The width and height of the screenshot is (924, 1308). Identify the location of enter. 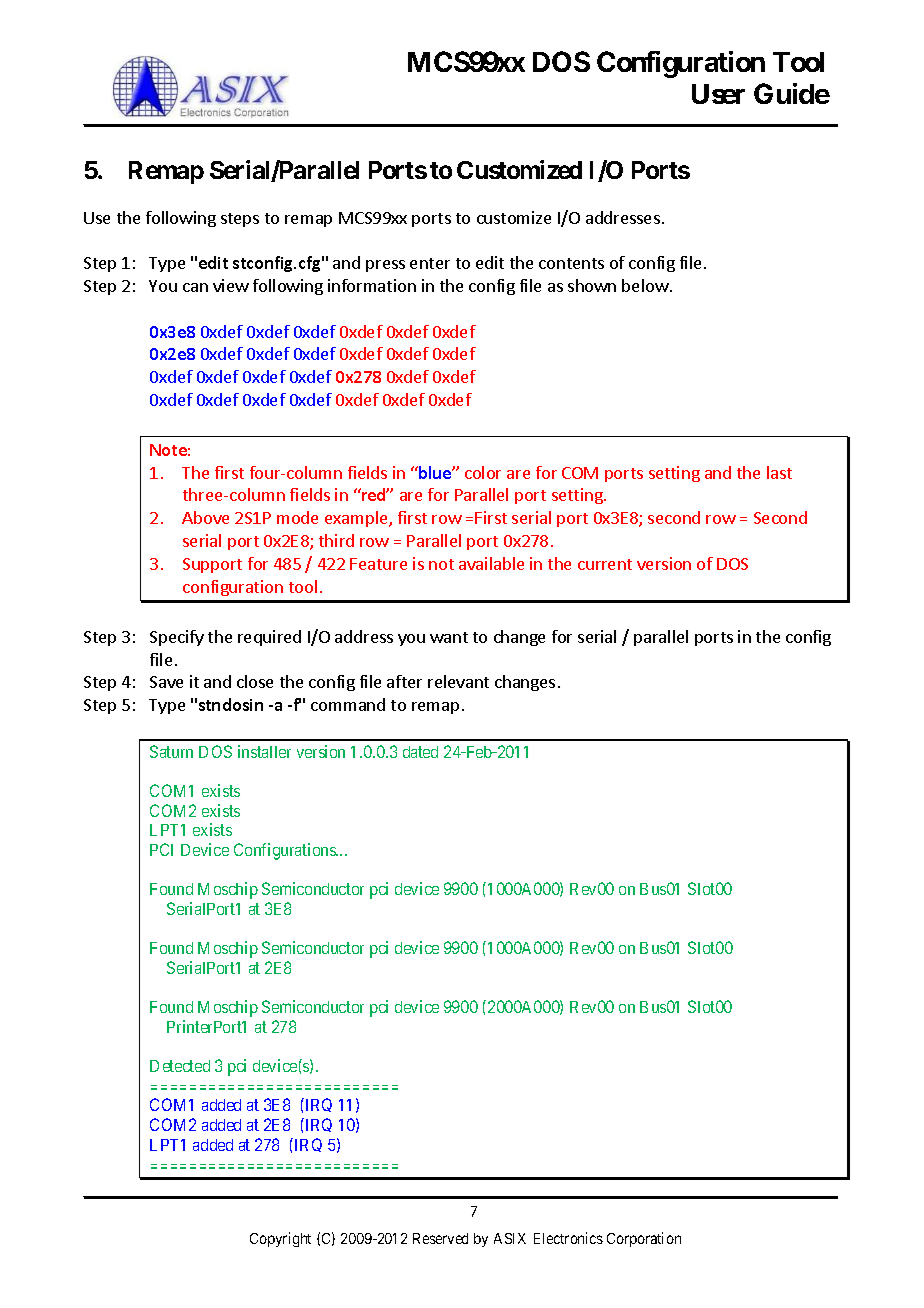
(430, 263).
